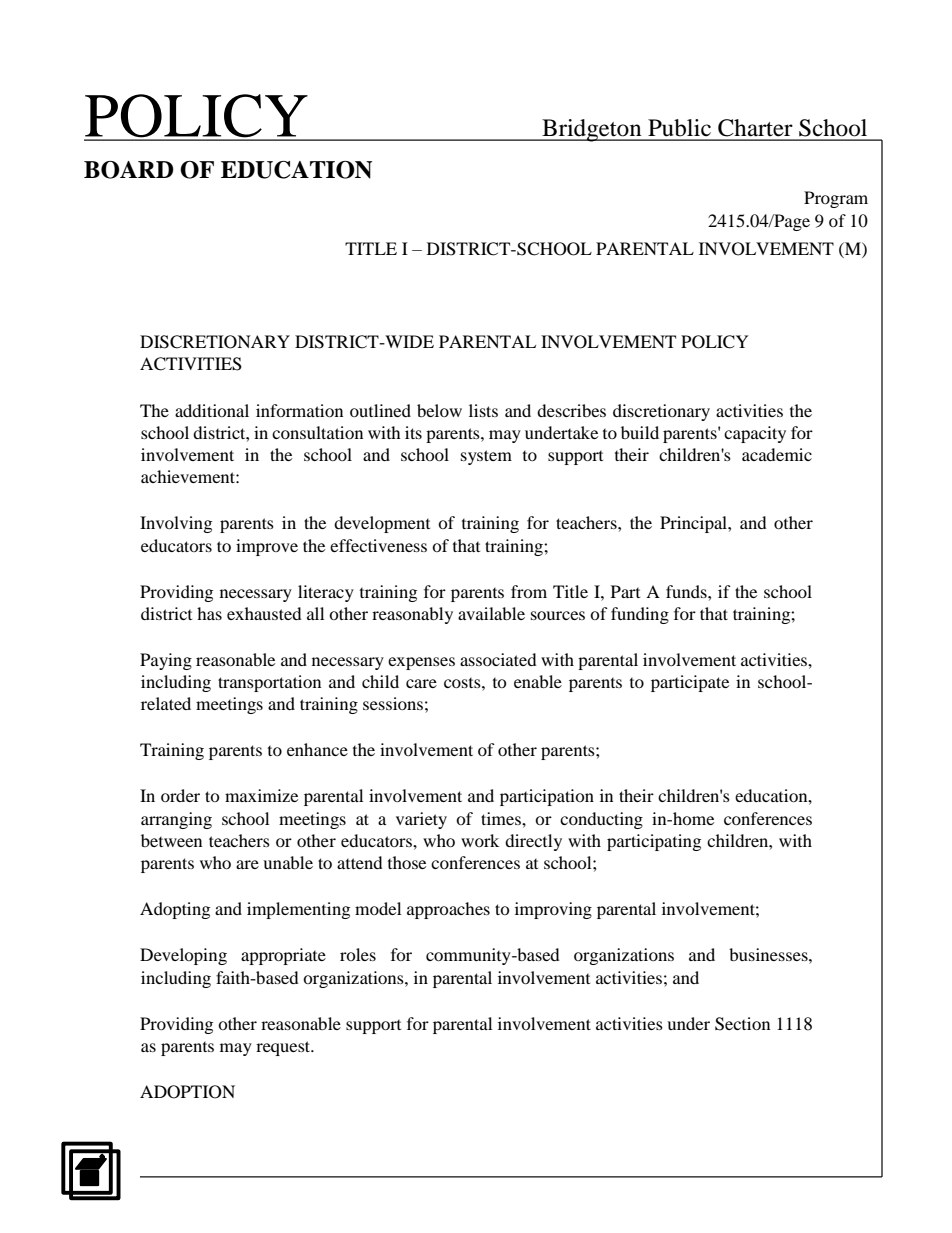  I want to click on available, so click(491, 613).
